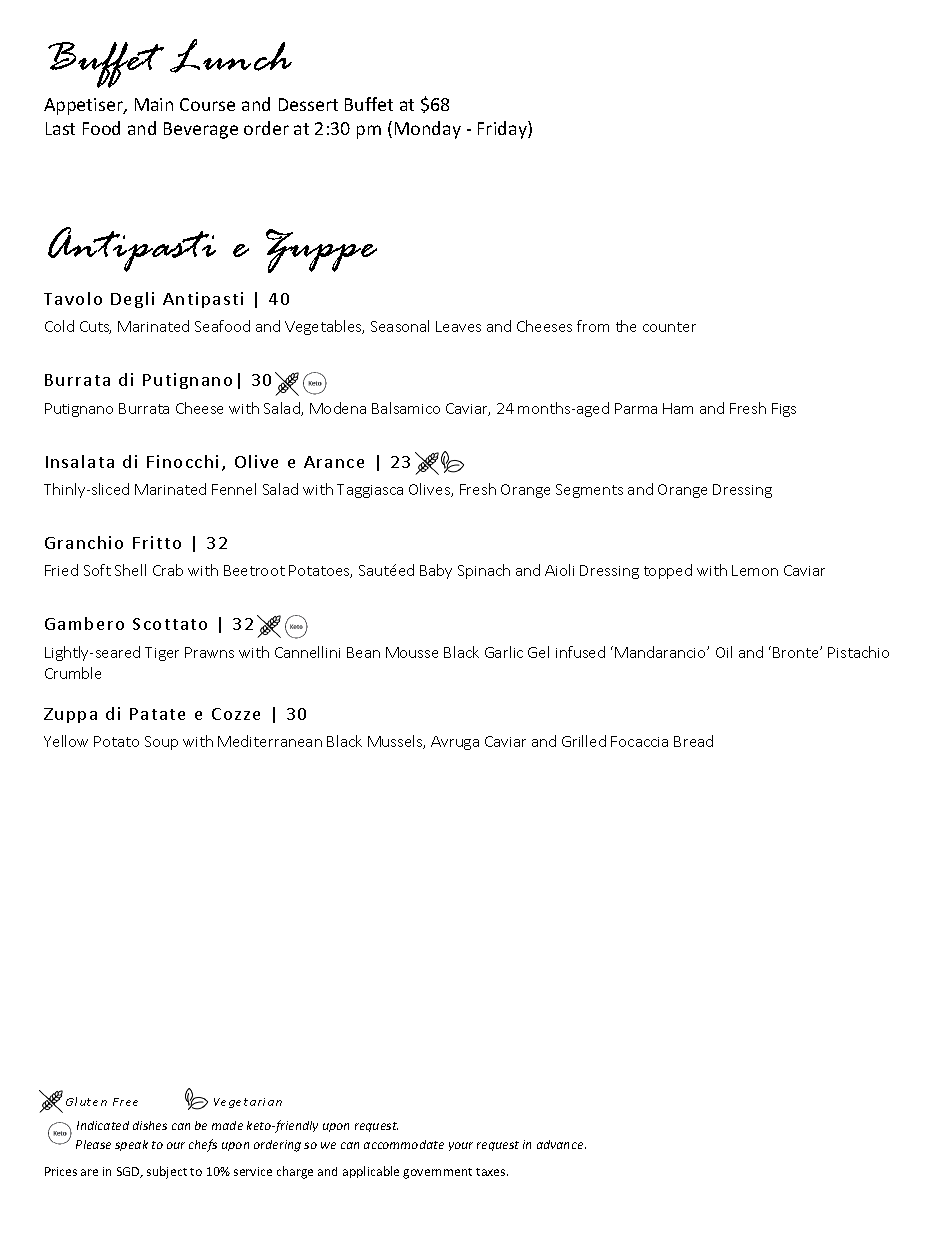 This screenshot has height=1233, width=952. Describe the element at coordinates (428, 130) in the screenshot. I see `Monday` at that location.
